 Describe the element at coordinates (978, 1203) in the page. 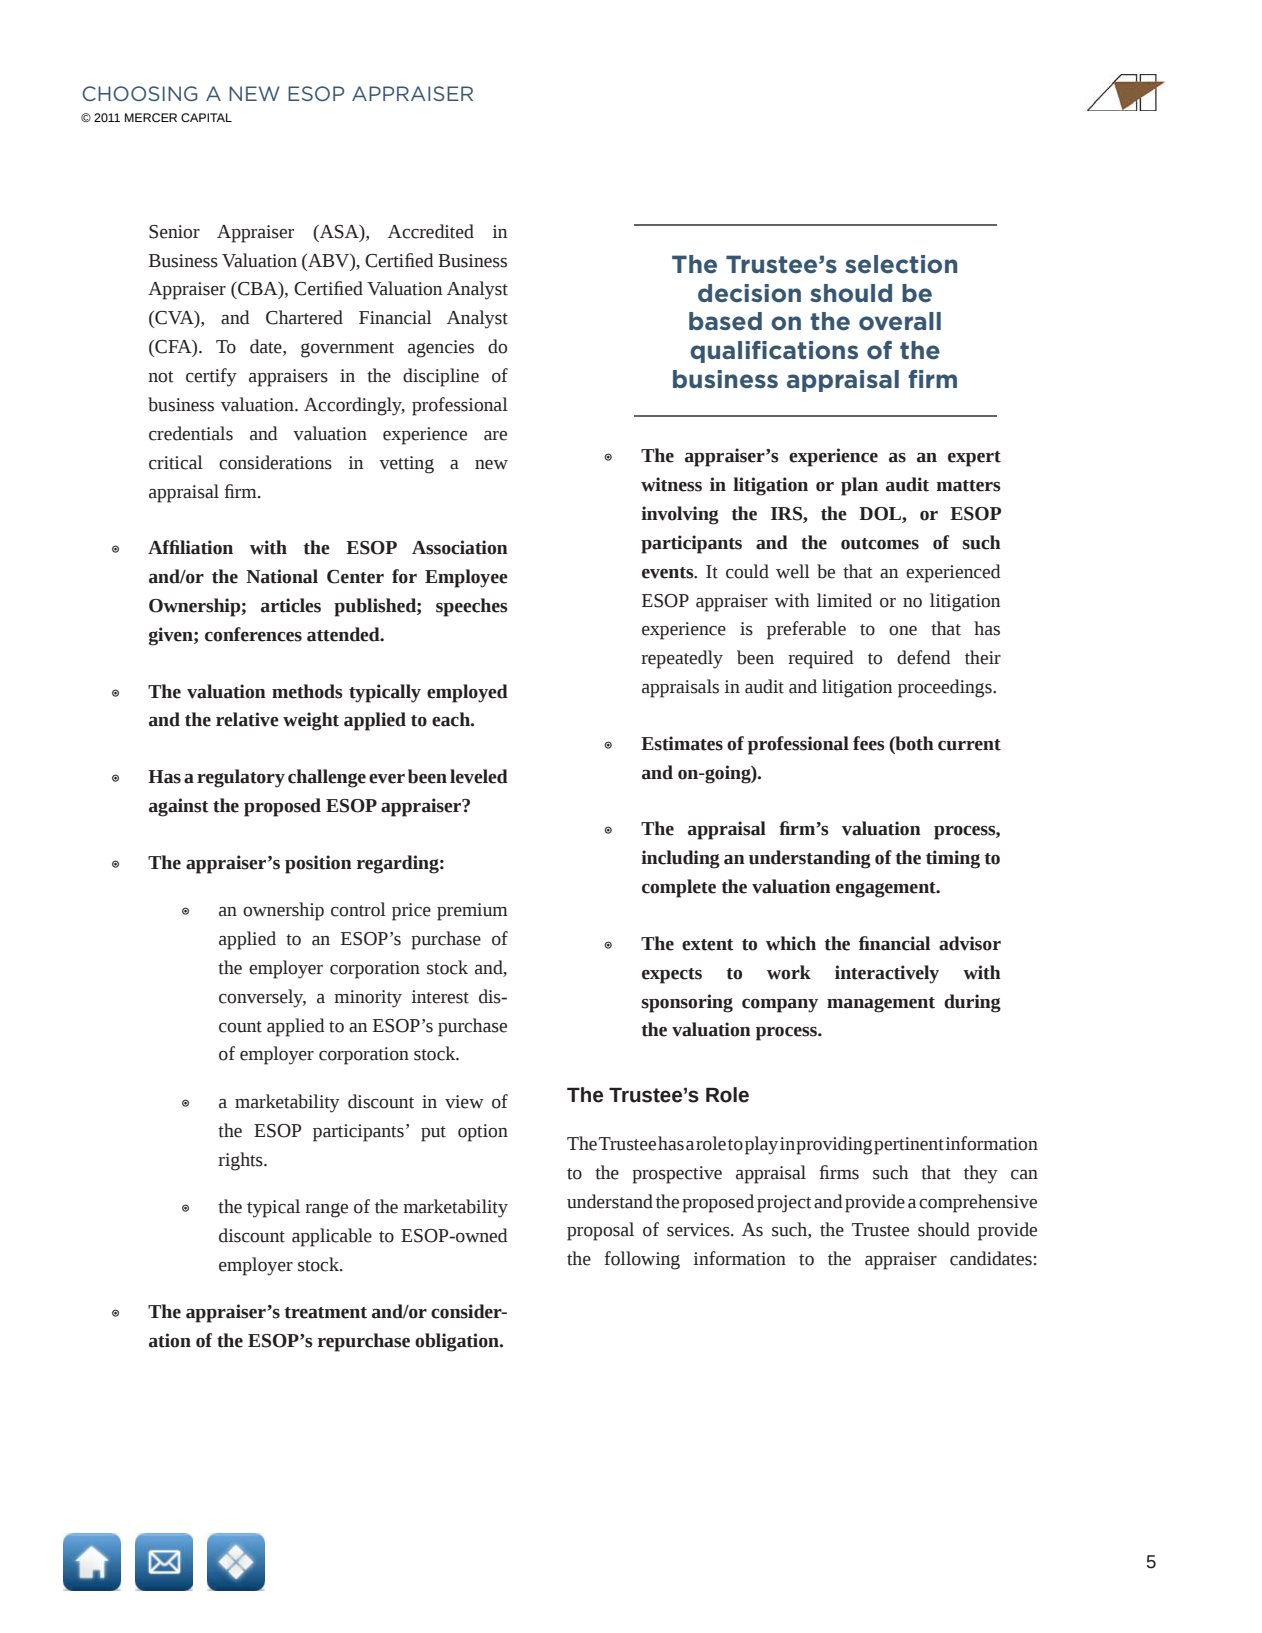

I see `comprehensive` at that location.
